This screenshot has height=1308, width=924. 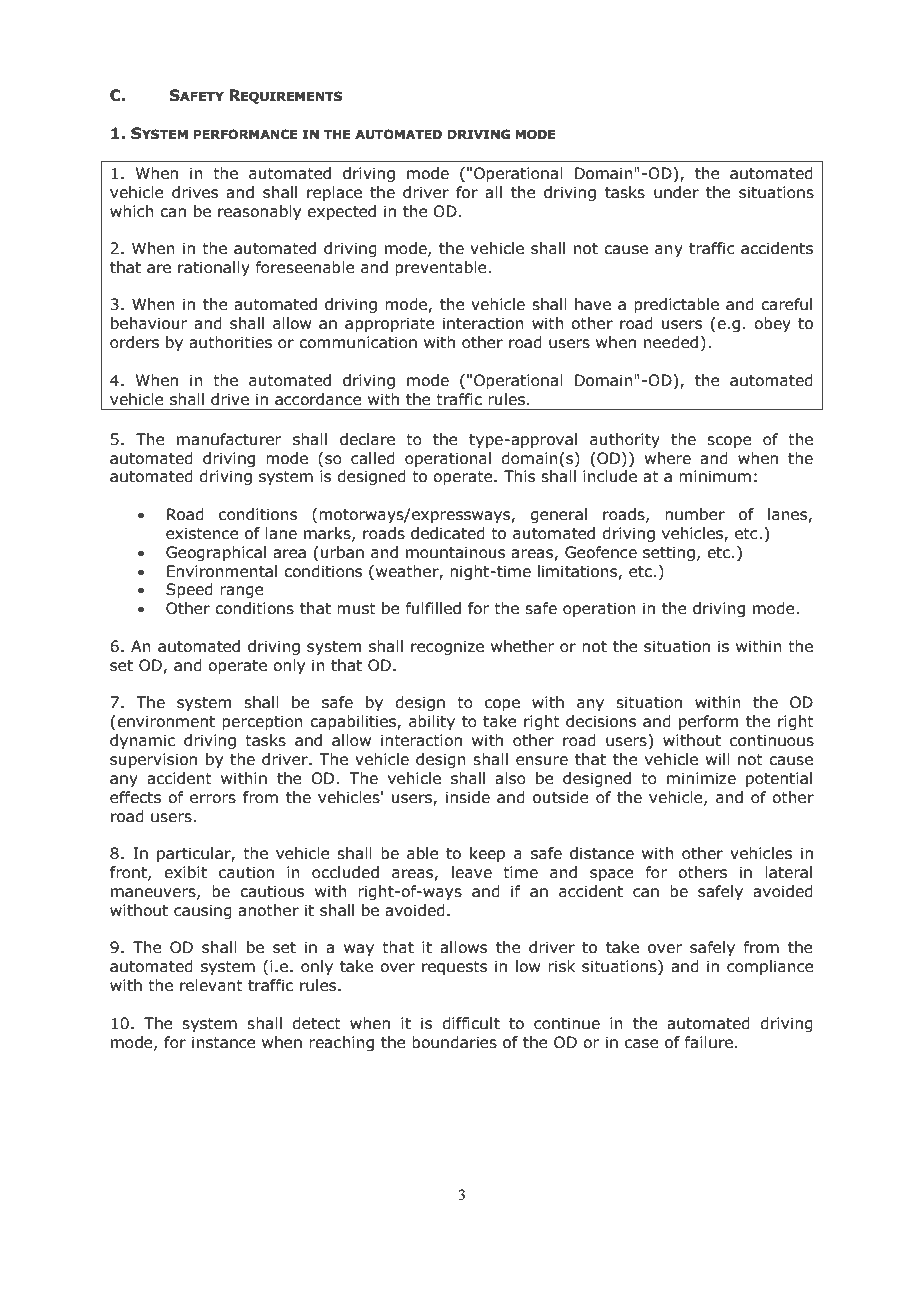 What do you see at coordinates (230, 342) in the screenshot?
I see `authorities` at bounding box center [230, 342].
